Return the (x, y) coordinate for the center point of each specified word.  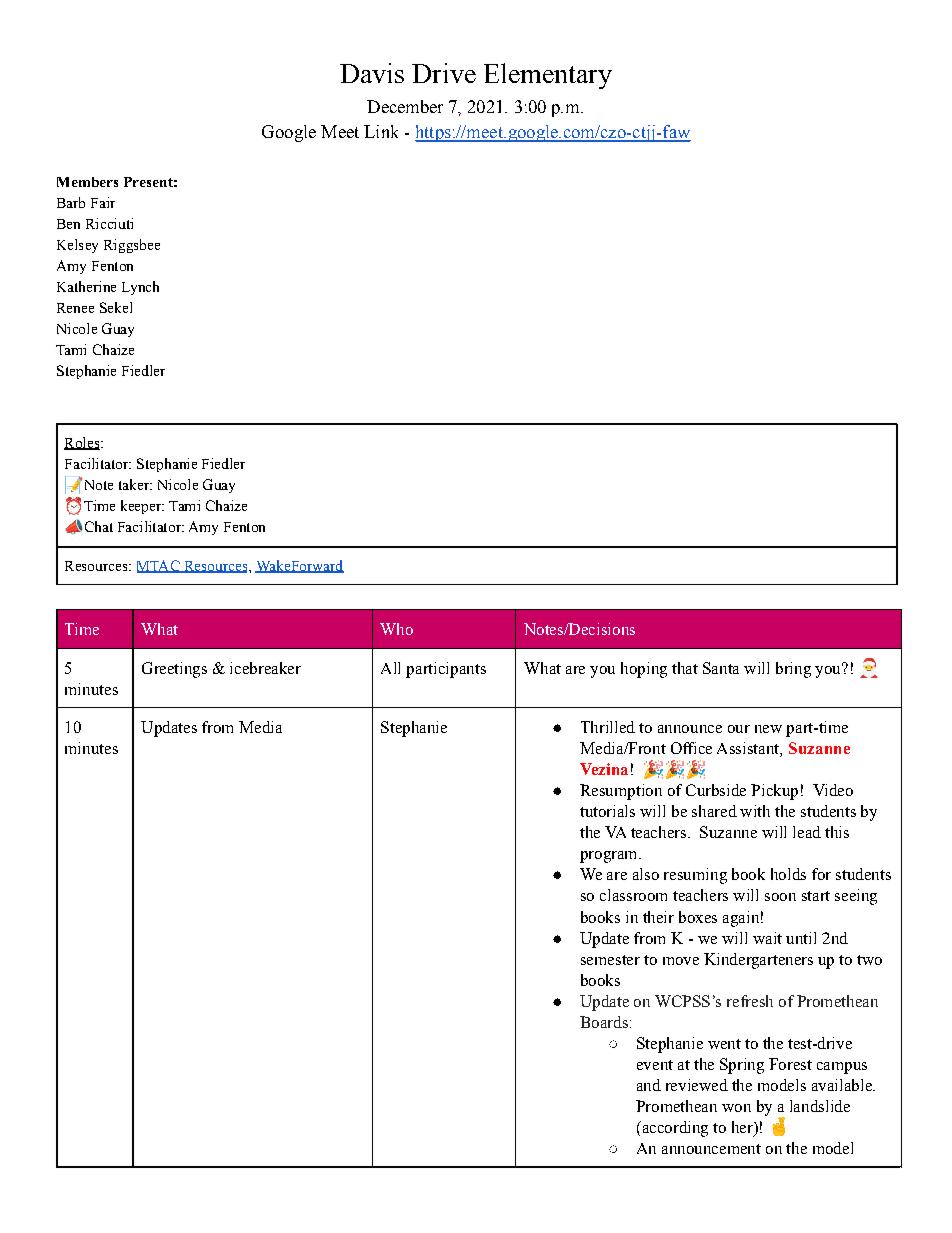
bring (793, 670)
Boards (604, 1022)
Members (87, 182)
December (405, 106)
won (736, 1108)
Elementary (548, 76)
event (655, 1065)
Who (396, 629)
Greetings (174, 670)
